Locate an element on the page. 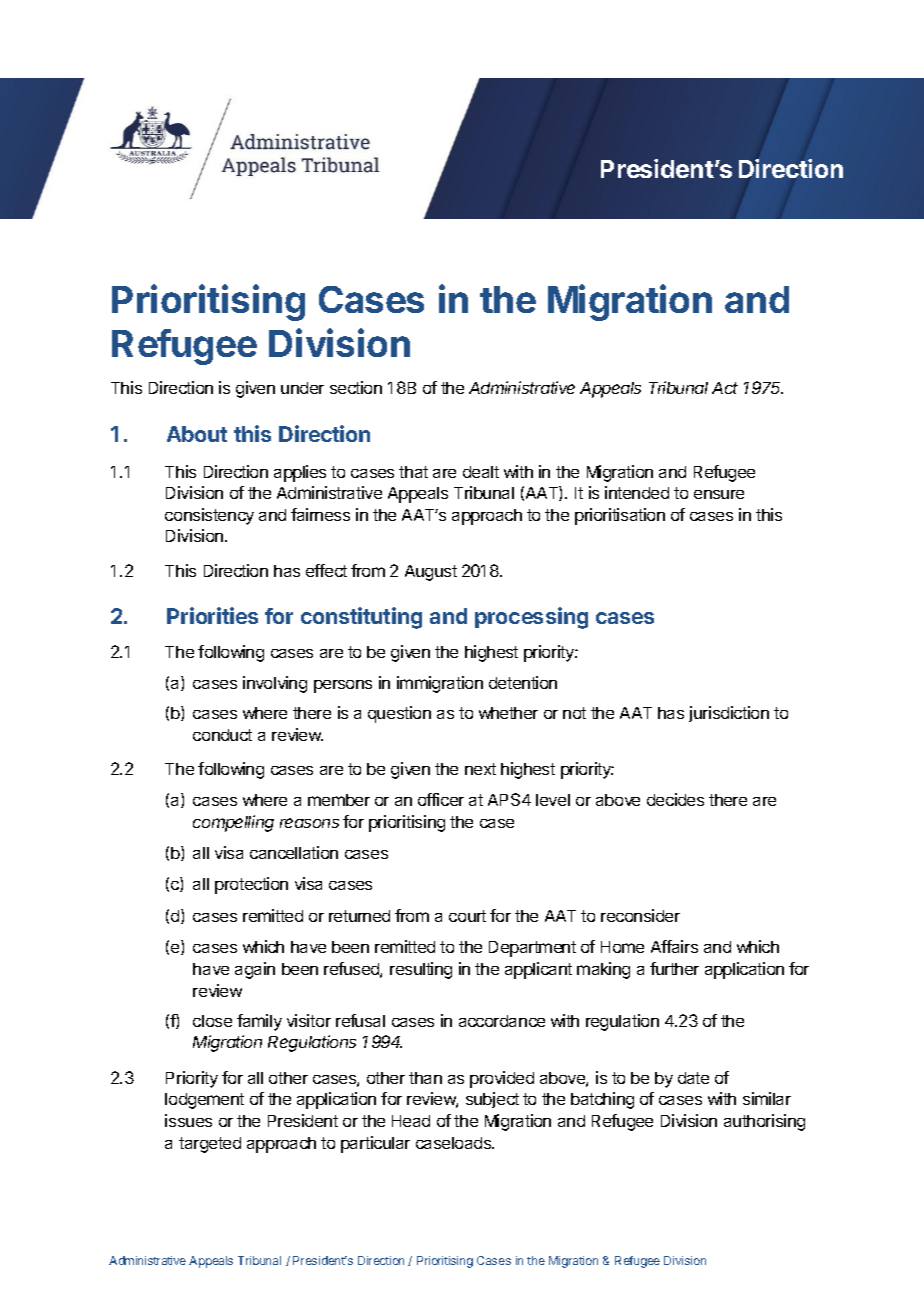 The image size is (924, 1308). next is located at coordinates (480, 769).
